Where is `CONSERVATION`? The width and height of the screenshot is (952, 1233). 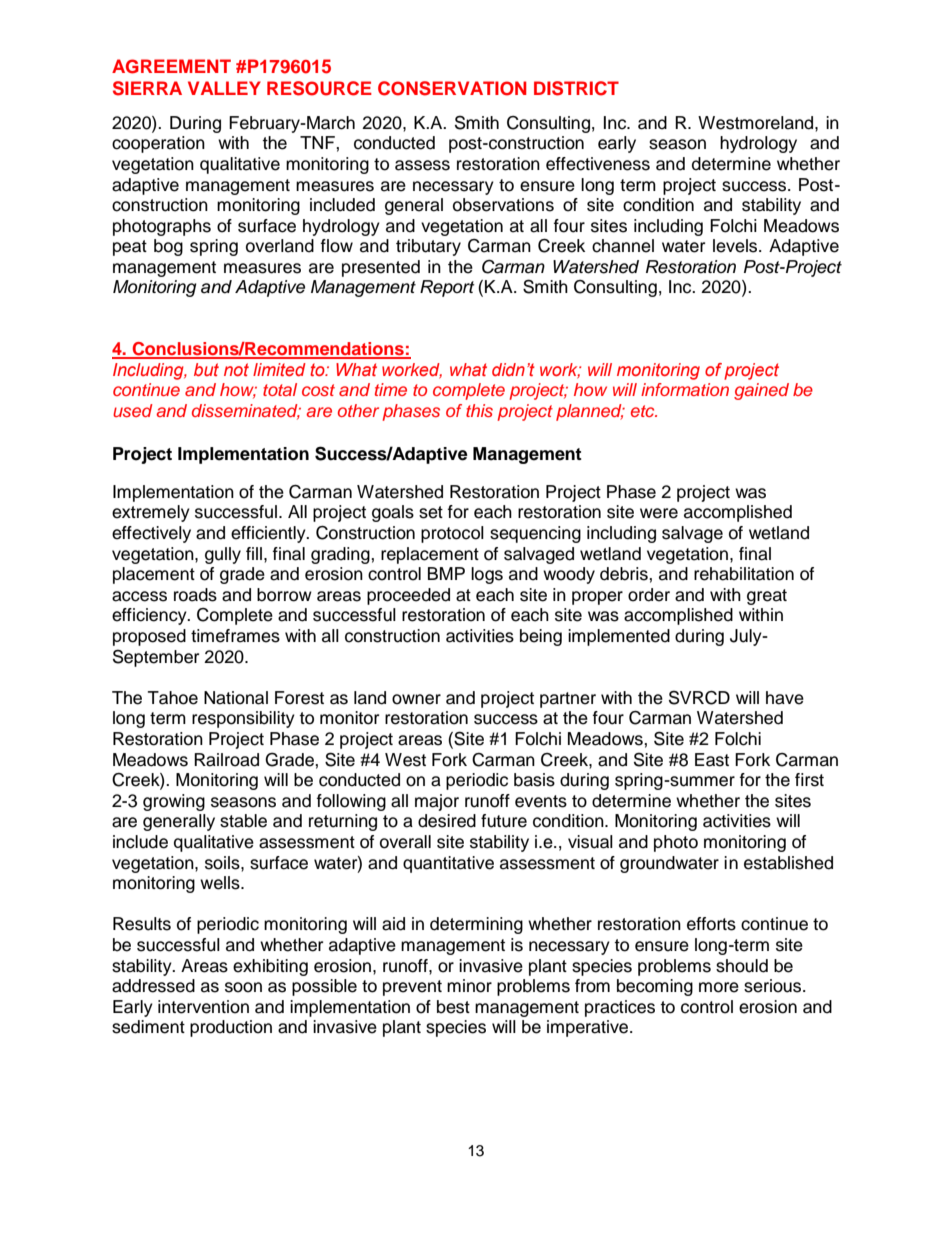 CONSERVATION is located at coordinates (452, 88).
